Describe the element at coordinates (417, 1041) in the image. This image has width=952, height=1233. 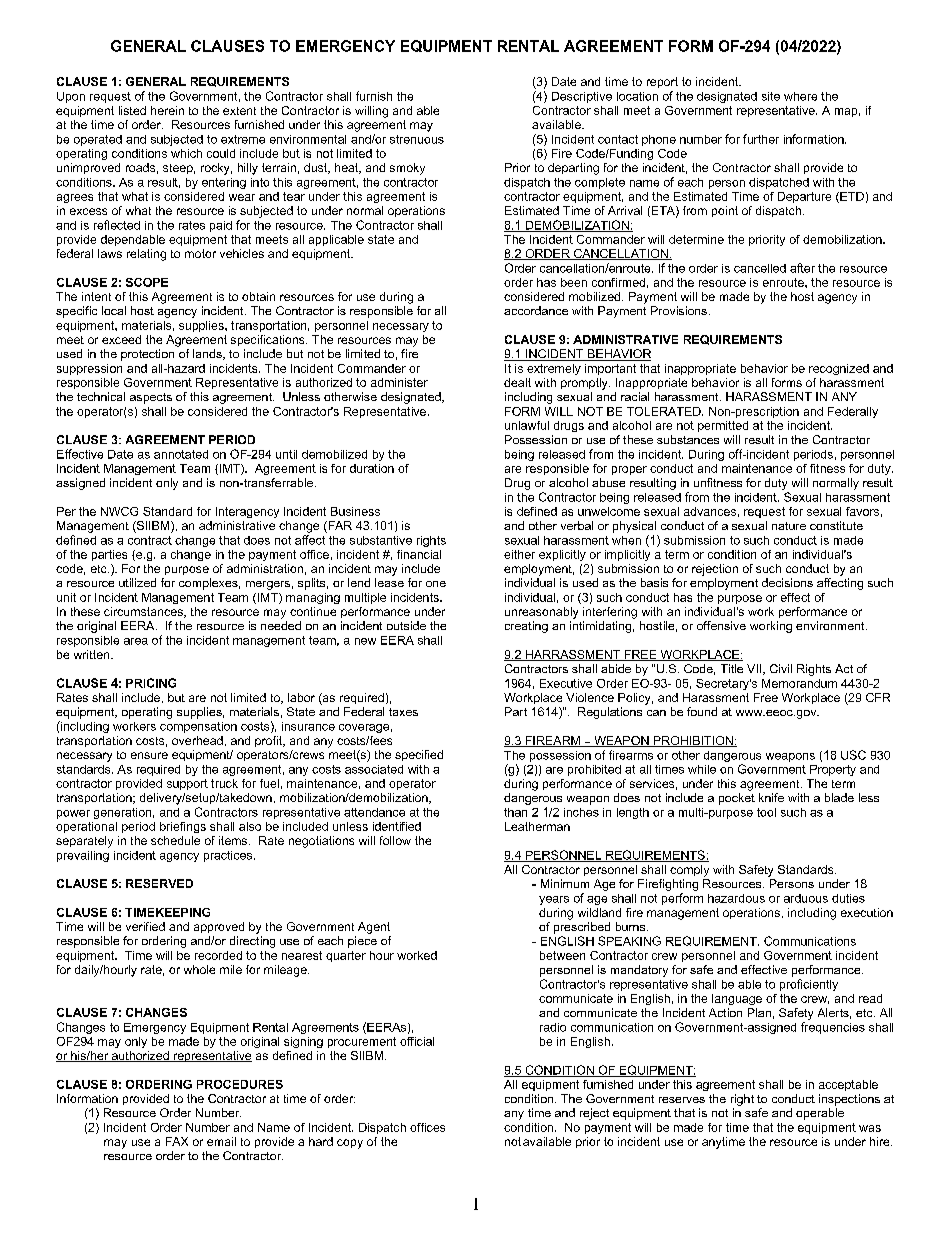
I see `official` at that location.
